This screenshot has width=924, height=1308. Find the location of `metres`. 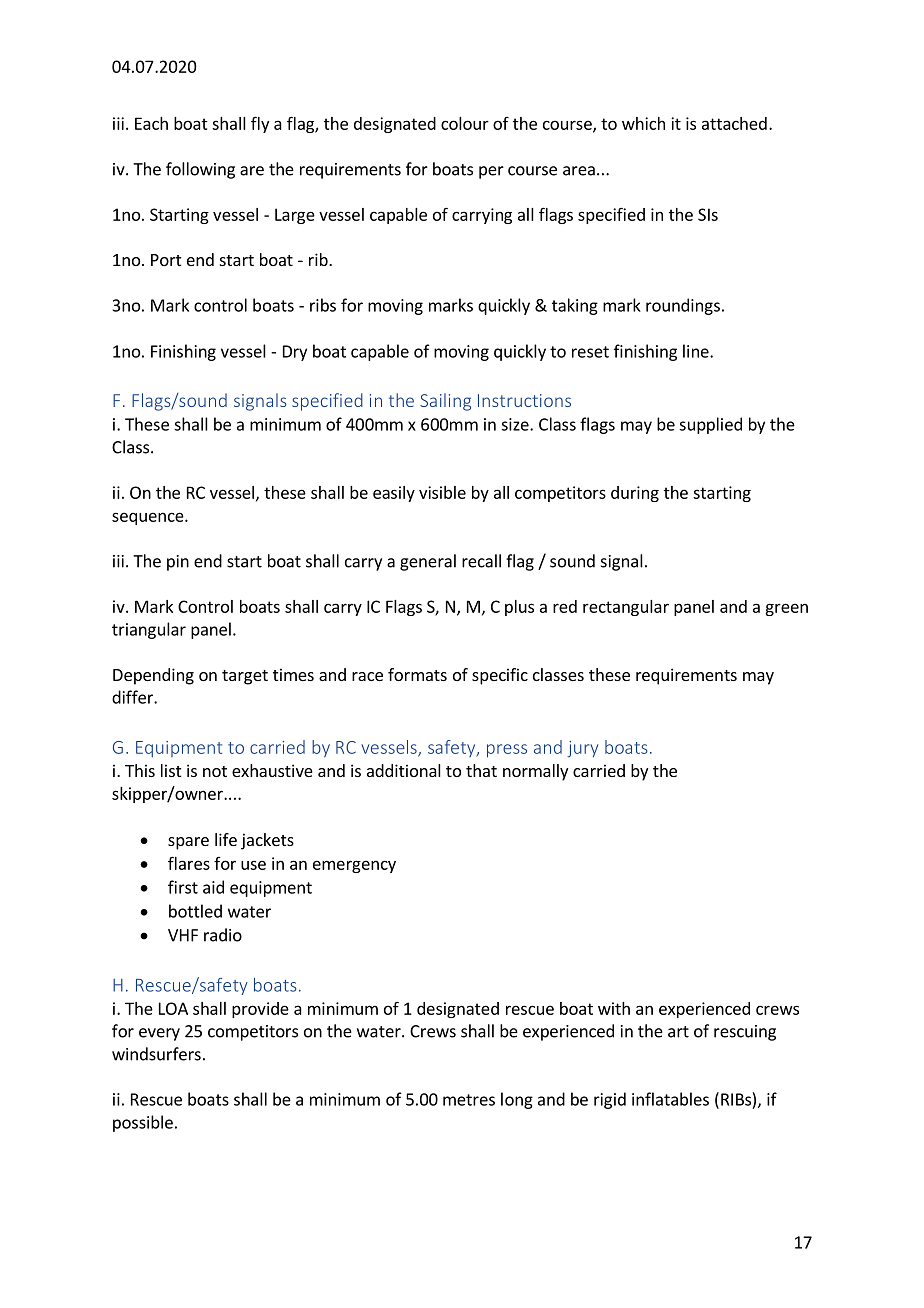

metres is located at coordinates (469, 1100).
